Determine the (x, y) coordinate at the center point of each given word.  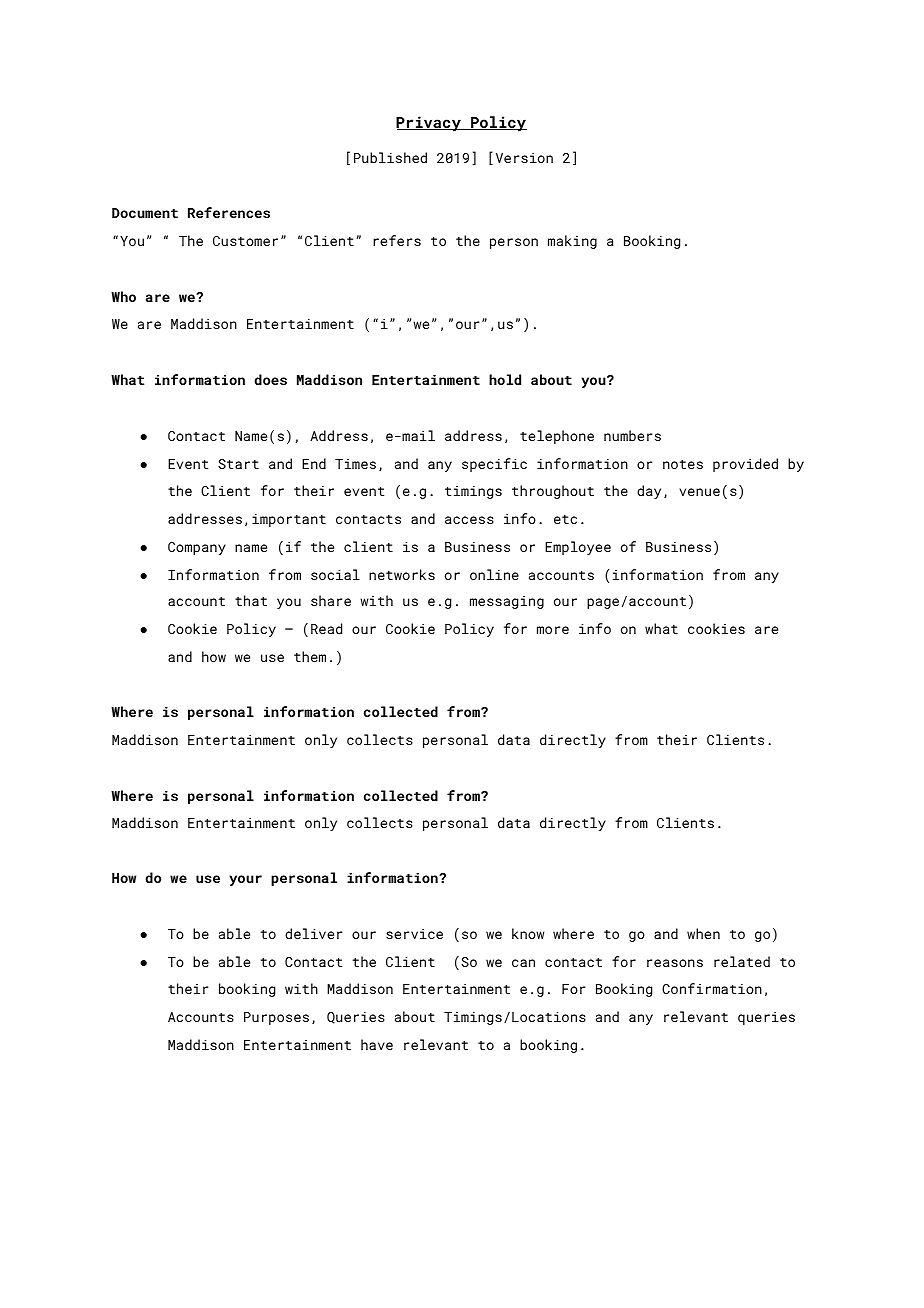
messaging (507, 602)
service (414, 934)
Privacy (429, 124)
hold (505, 379)
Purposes (276, 1018)
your (245, 880)
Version (524, 158)
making (572, 242)
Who (123, 296)
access (469, 520)
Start (238, 464)
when (703, 933)
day (649, 492)
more (553, 630)
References (229, 212)
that (251, 600)
